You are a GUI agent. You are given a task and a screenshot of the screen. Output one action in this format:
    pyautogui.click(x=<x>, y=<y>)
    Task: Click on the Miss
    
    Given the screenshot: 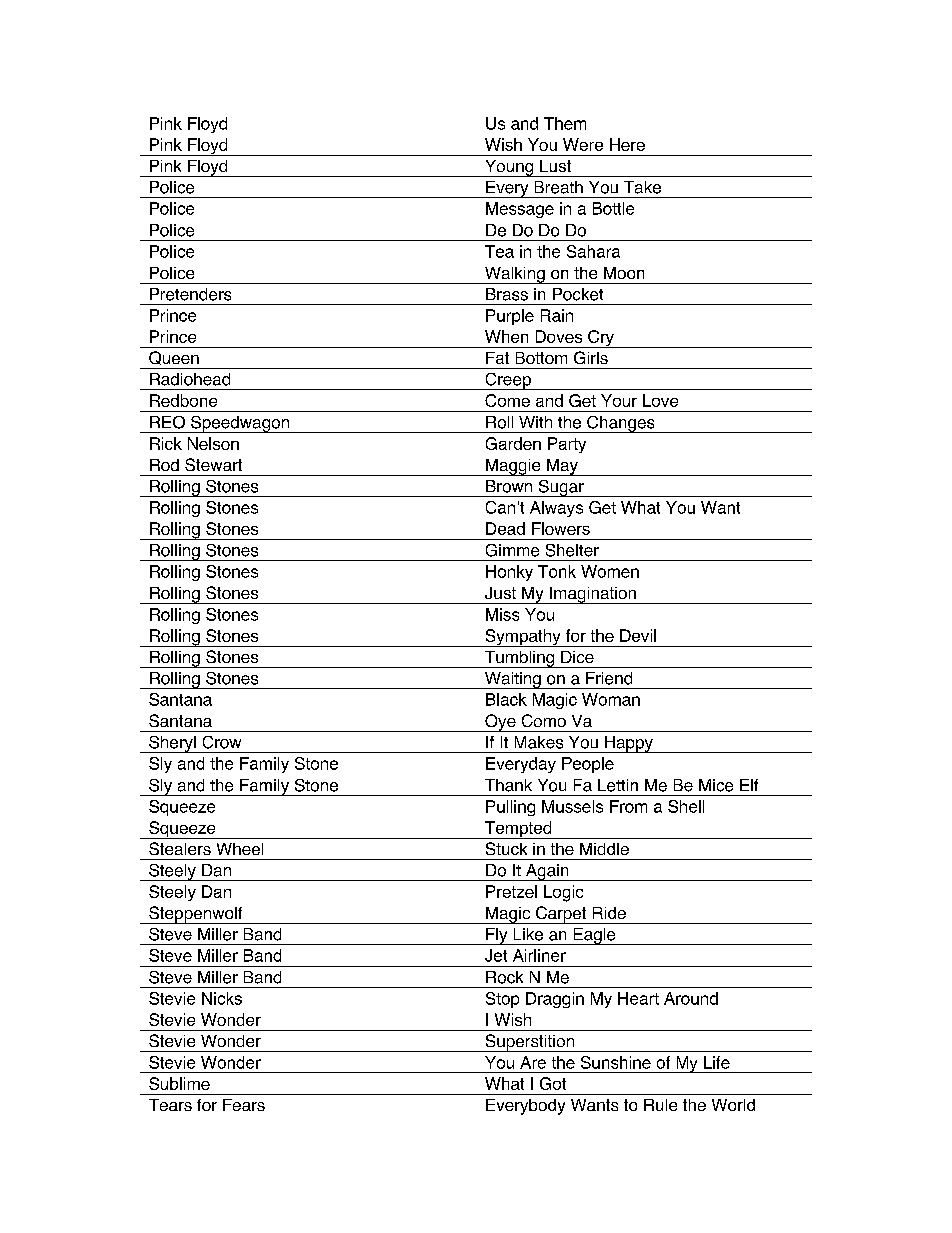 What is the action you would take?
    pyautogui.click(x=502, y=614)
